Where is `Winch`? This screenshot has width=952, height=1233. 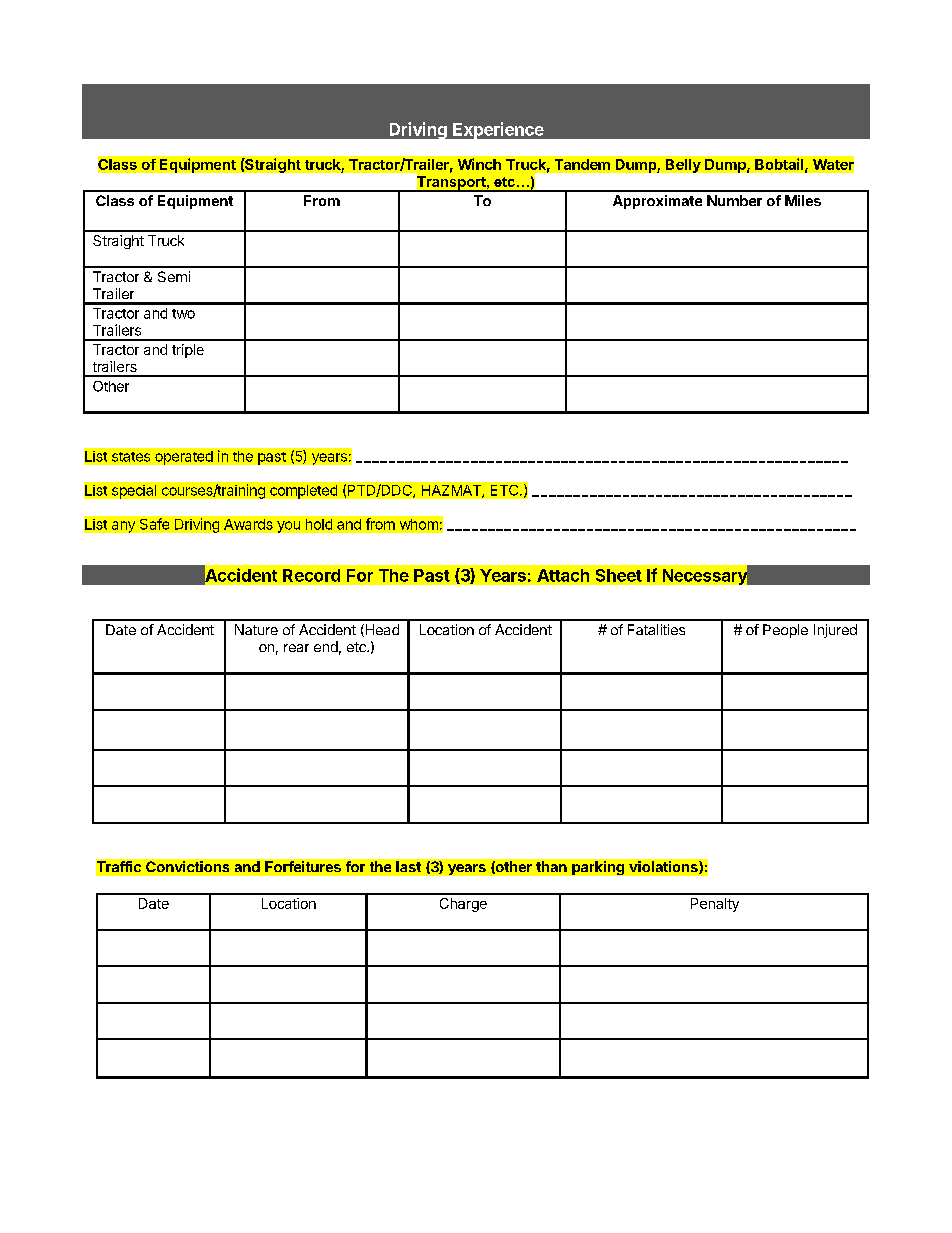
Winch is located at coordinates (479, 164).
